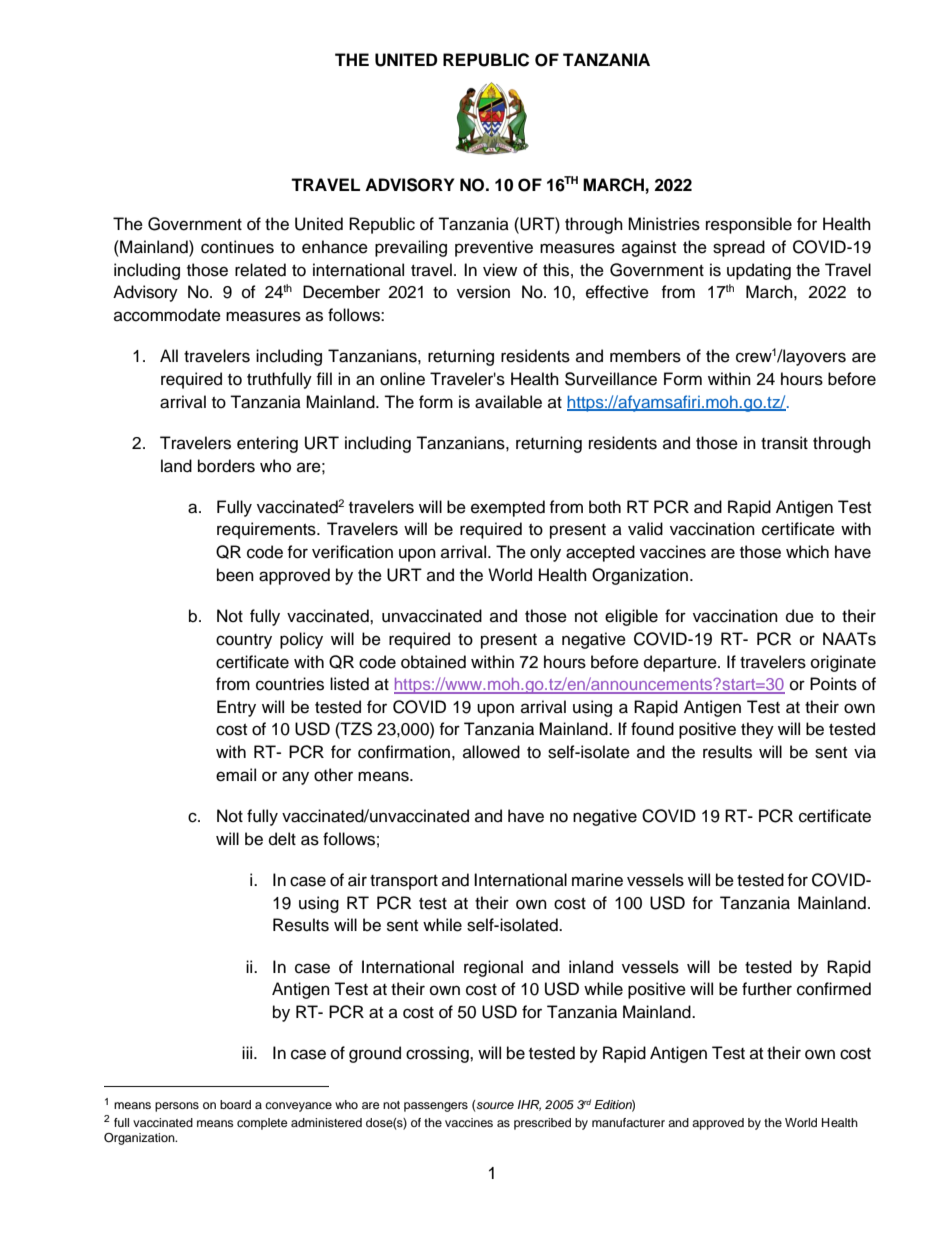 This screenshot has height=1233, width=952. I want to click on IHR, so click(529, 1105).
